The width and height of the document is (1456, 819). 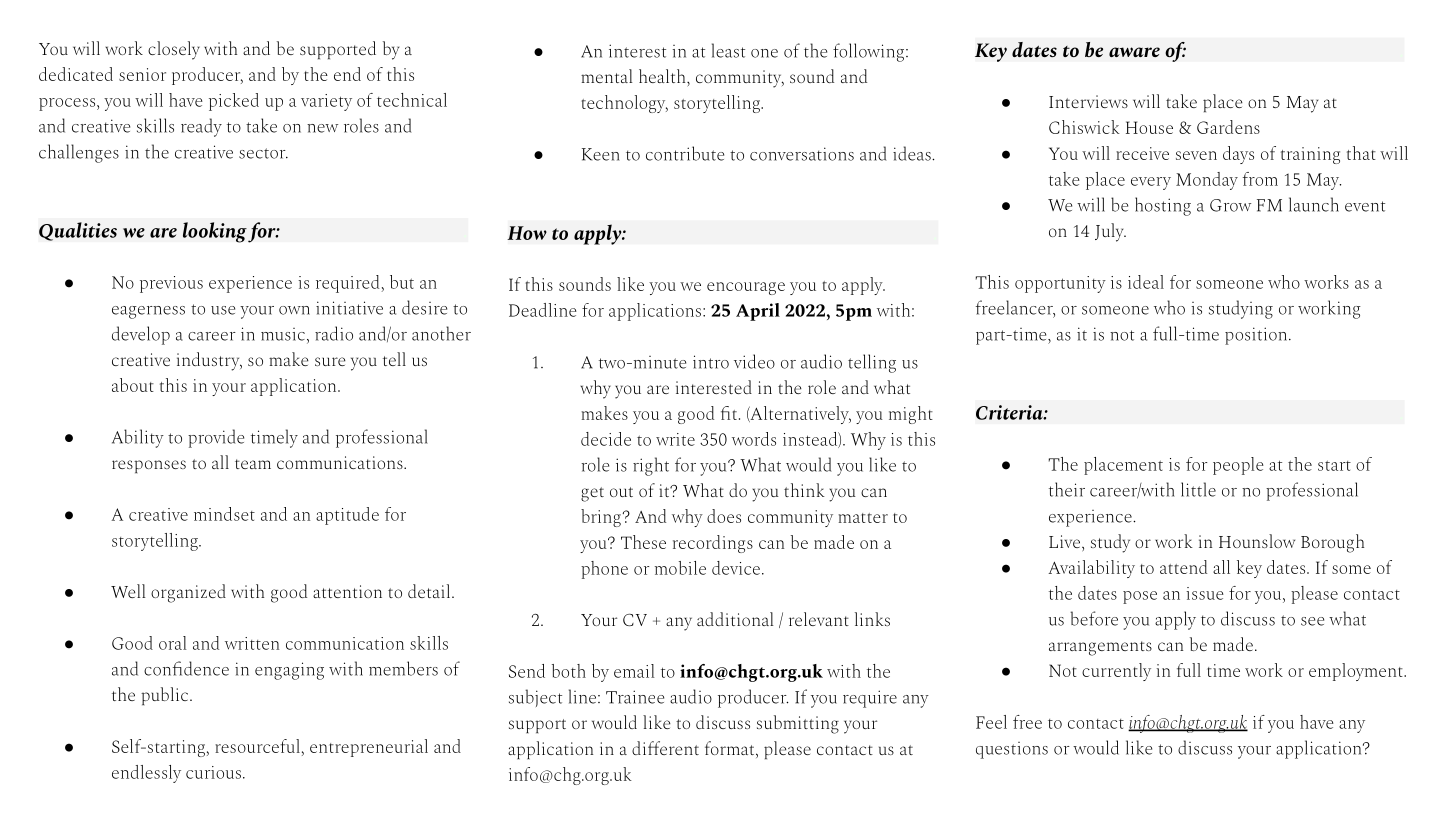 What do you see at coordinates (754, 439) in the document?
I see `words` at bounding box center [754, 439].
